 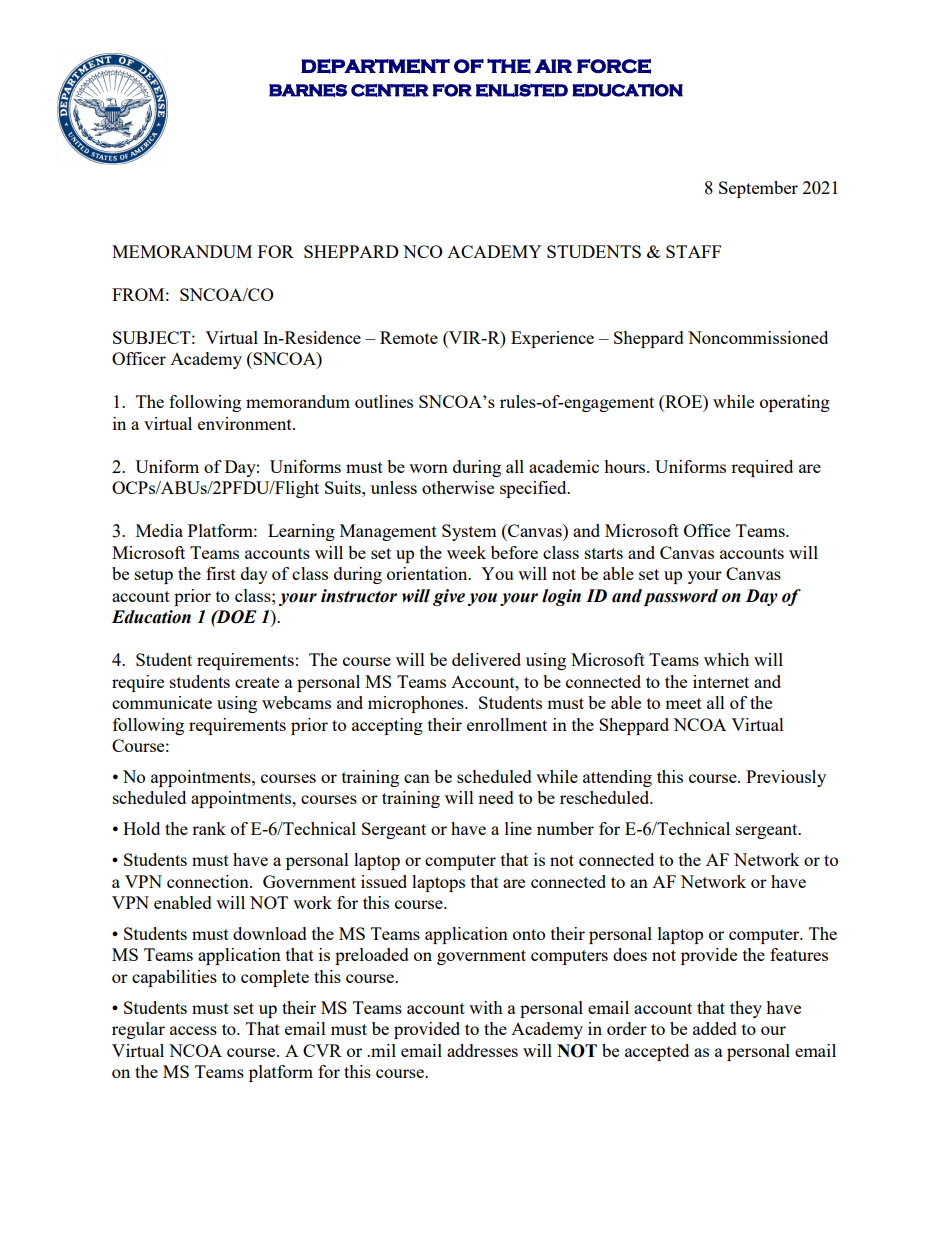 What do you see at coordinates (681, 597) in the page?
I see `password` at bounding box center [681, 597].
